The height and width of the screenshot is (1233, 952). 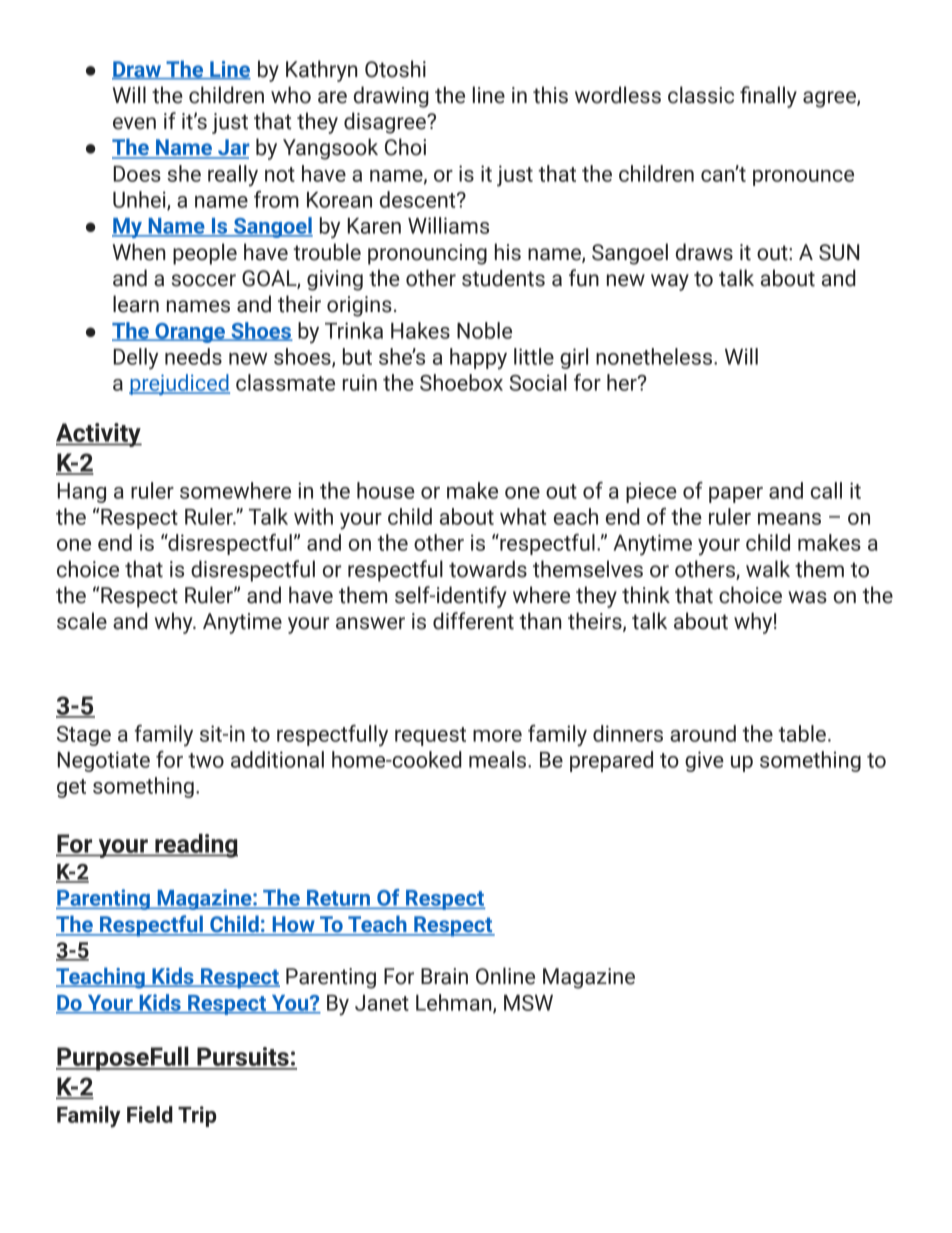 What do you see at coordinates (768, 97) in the screenshot?
I see `finally` at bounding box center [768, 97].
